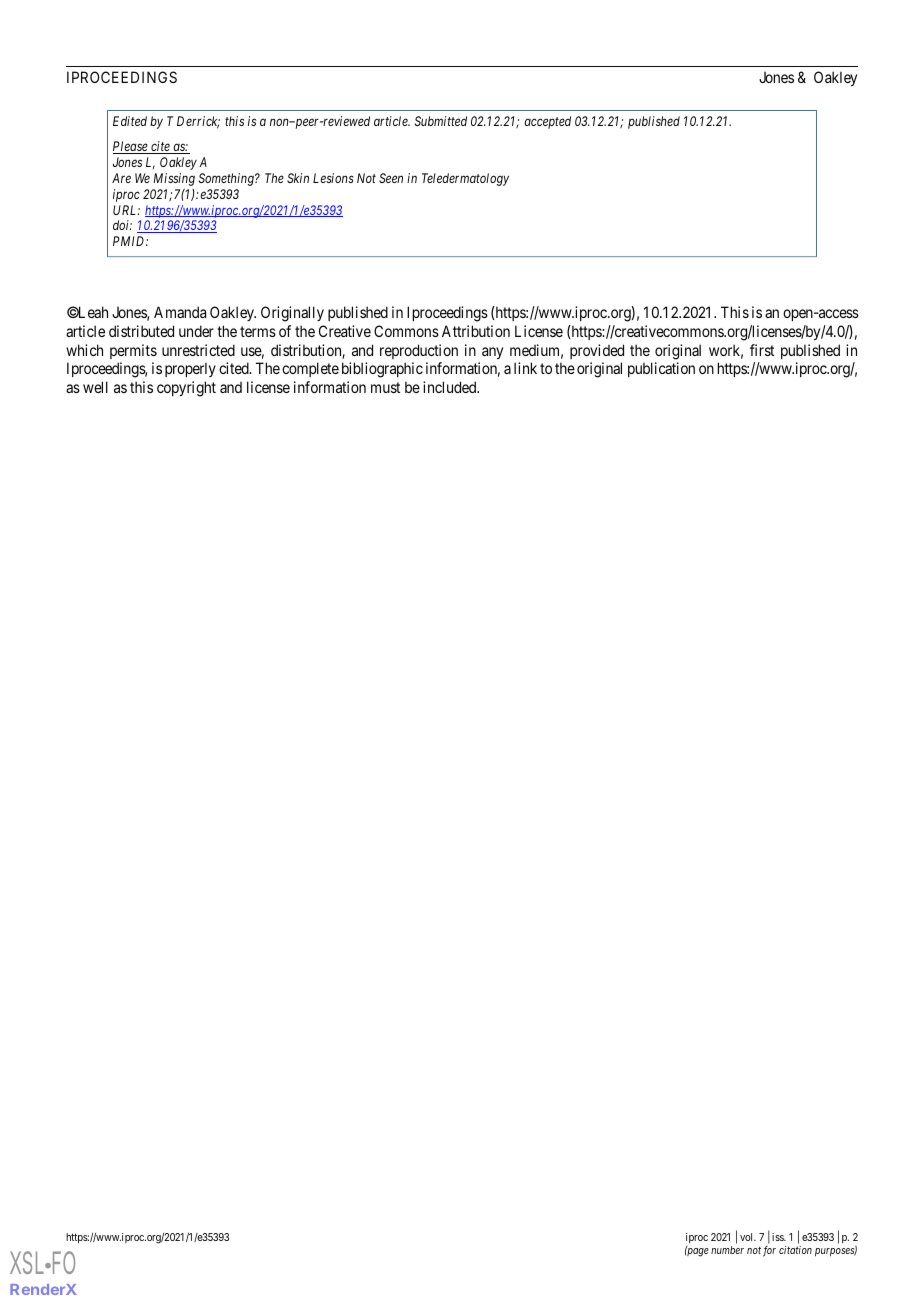  What do you see at coordinates (451, 387) in the screenshot?
I see `included` at bounding box center [451, 387].
